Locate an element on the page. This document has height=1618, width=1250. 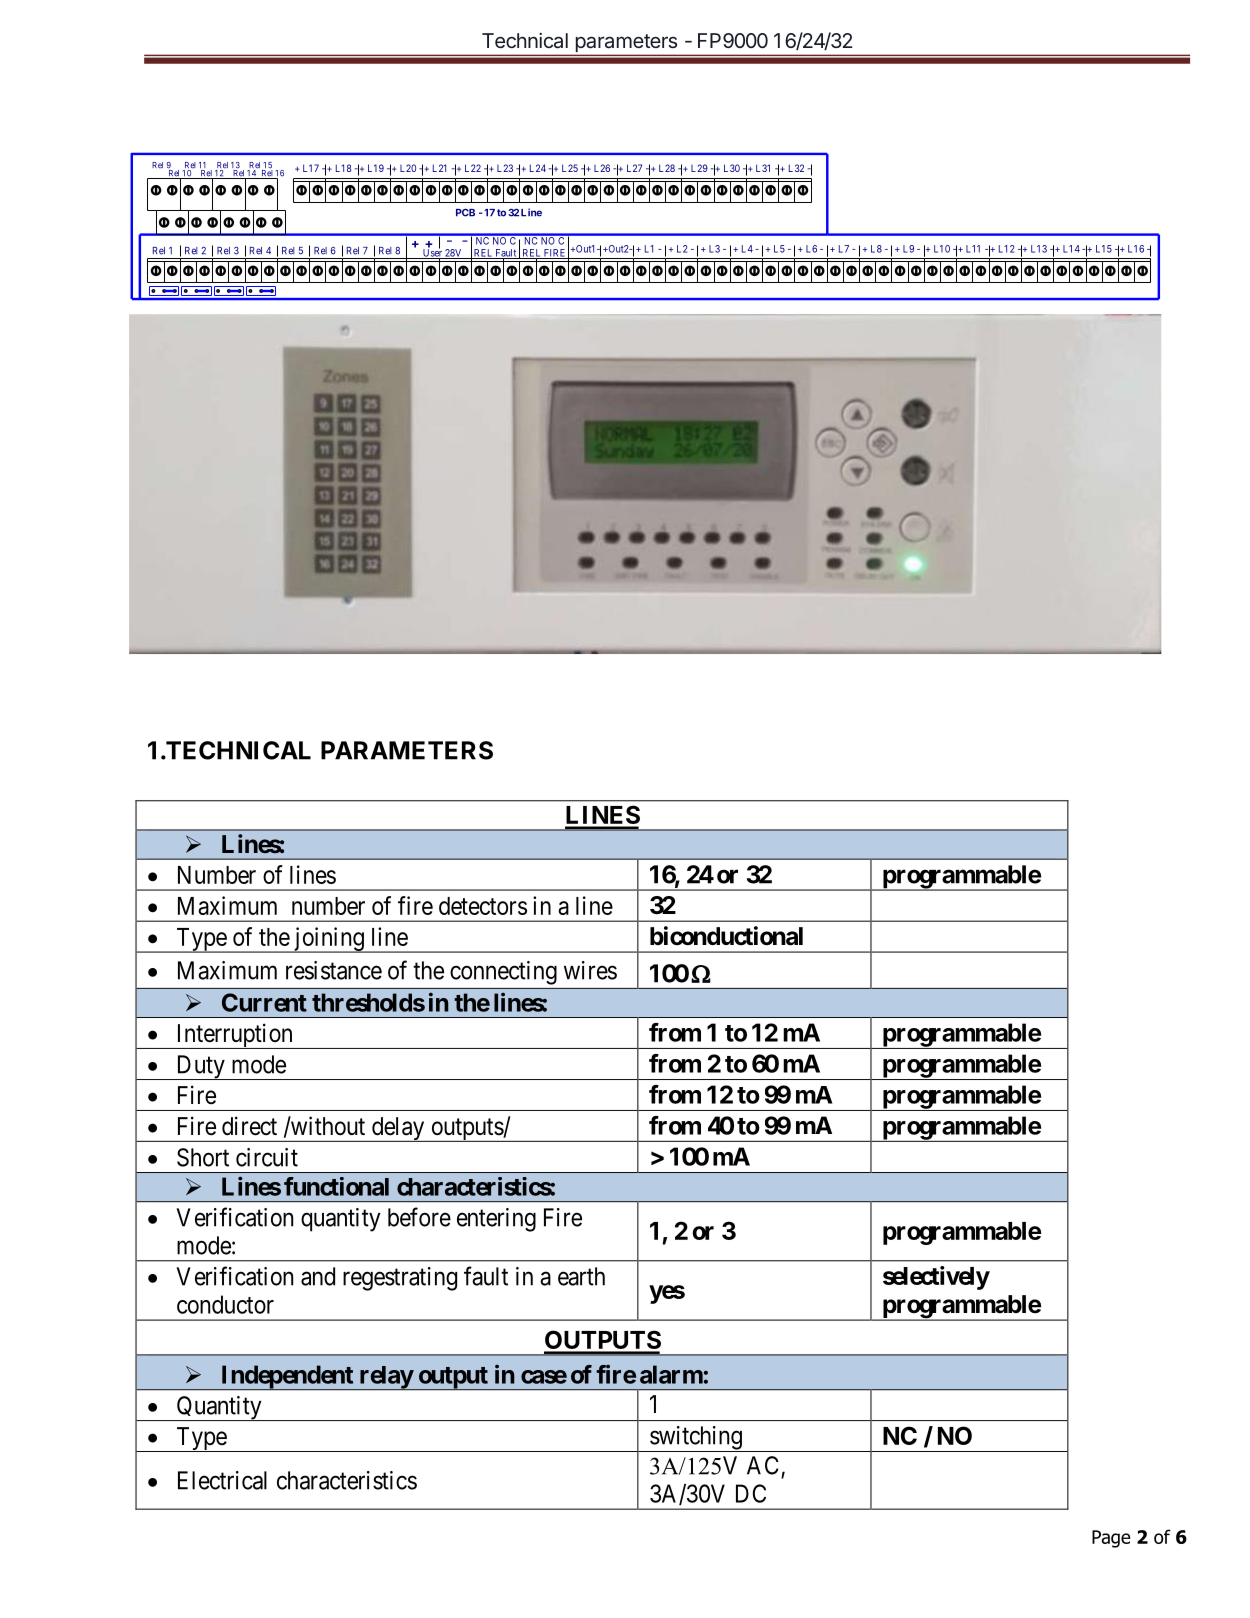
detectors is located at coordinates (483, 906).
